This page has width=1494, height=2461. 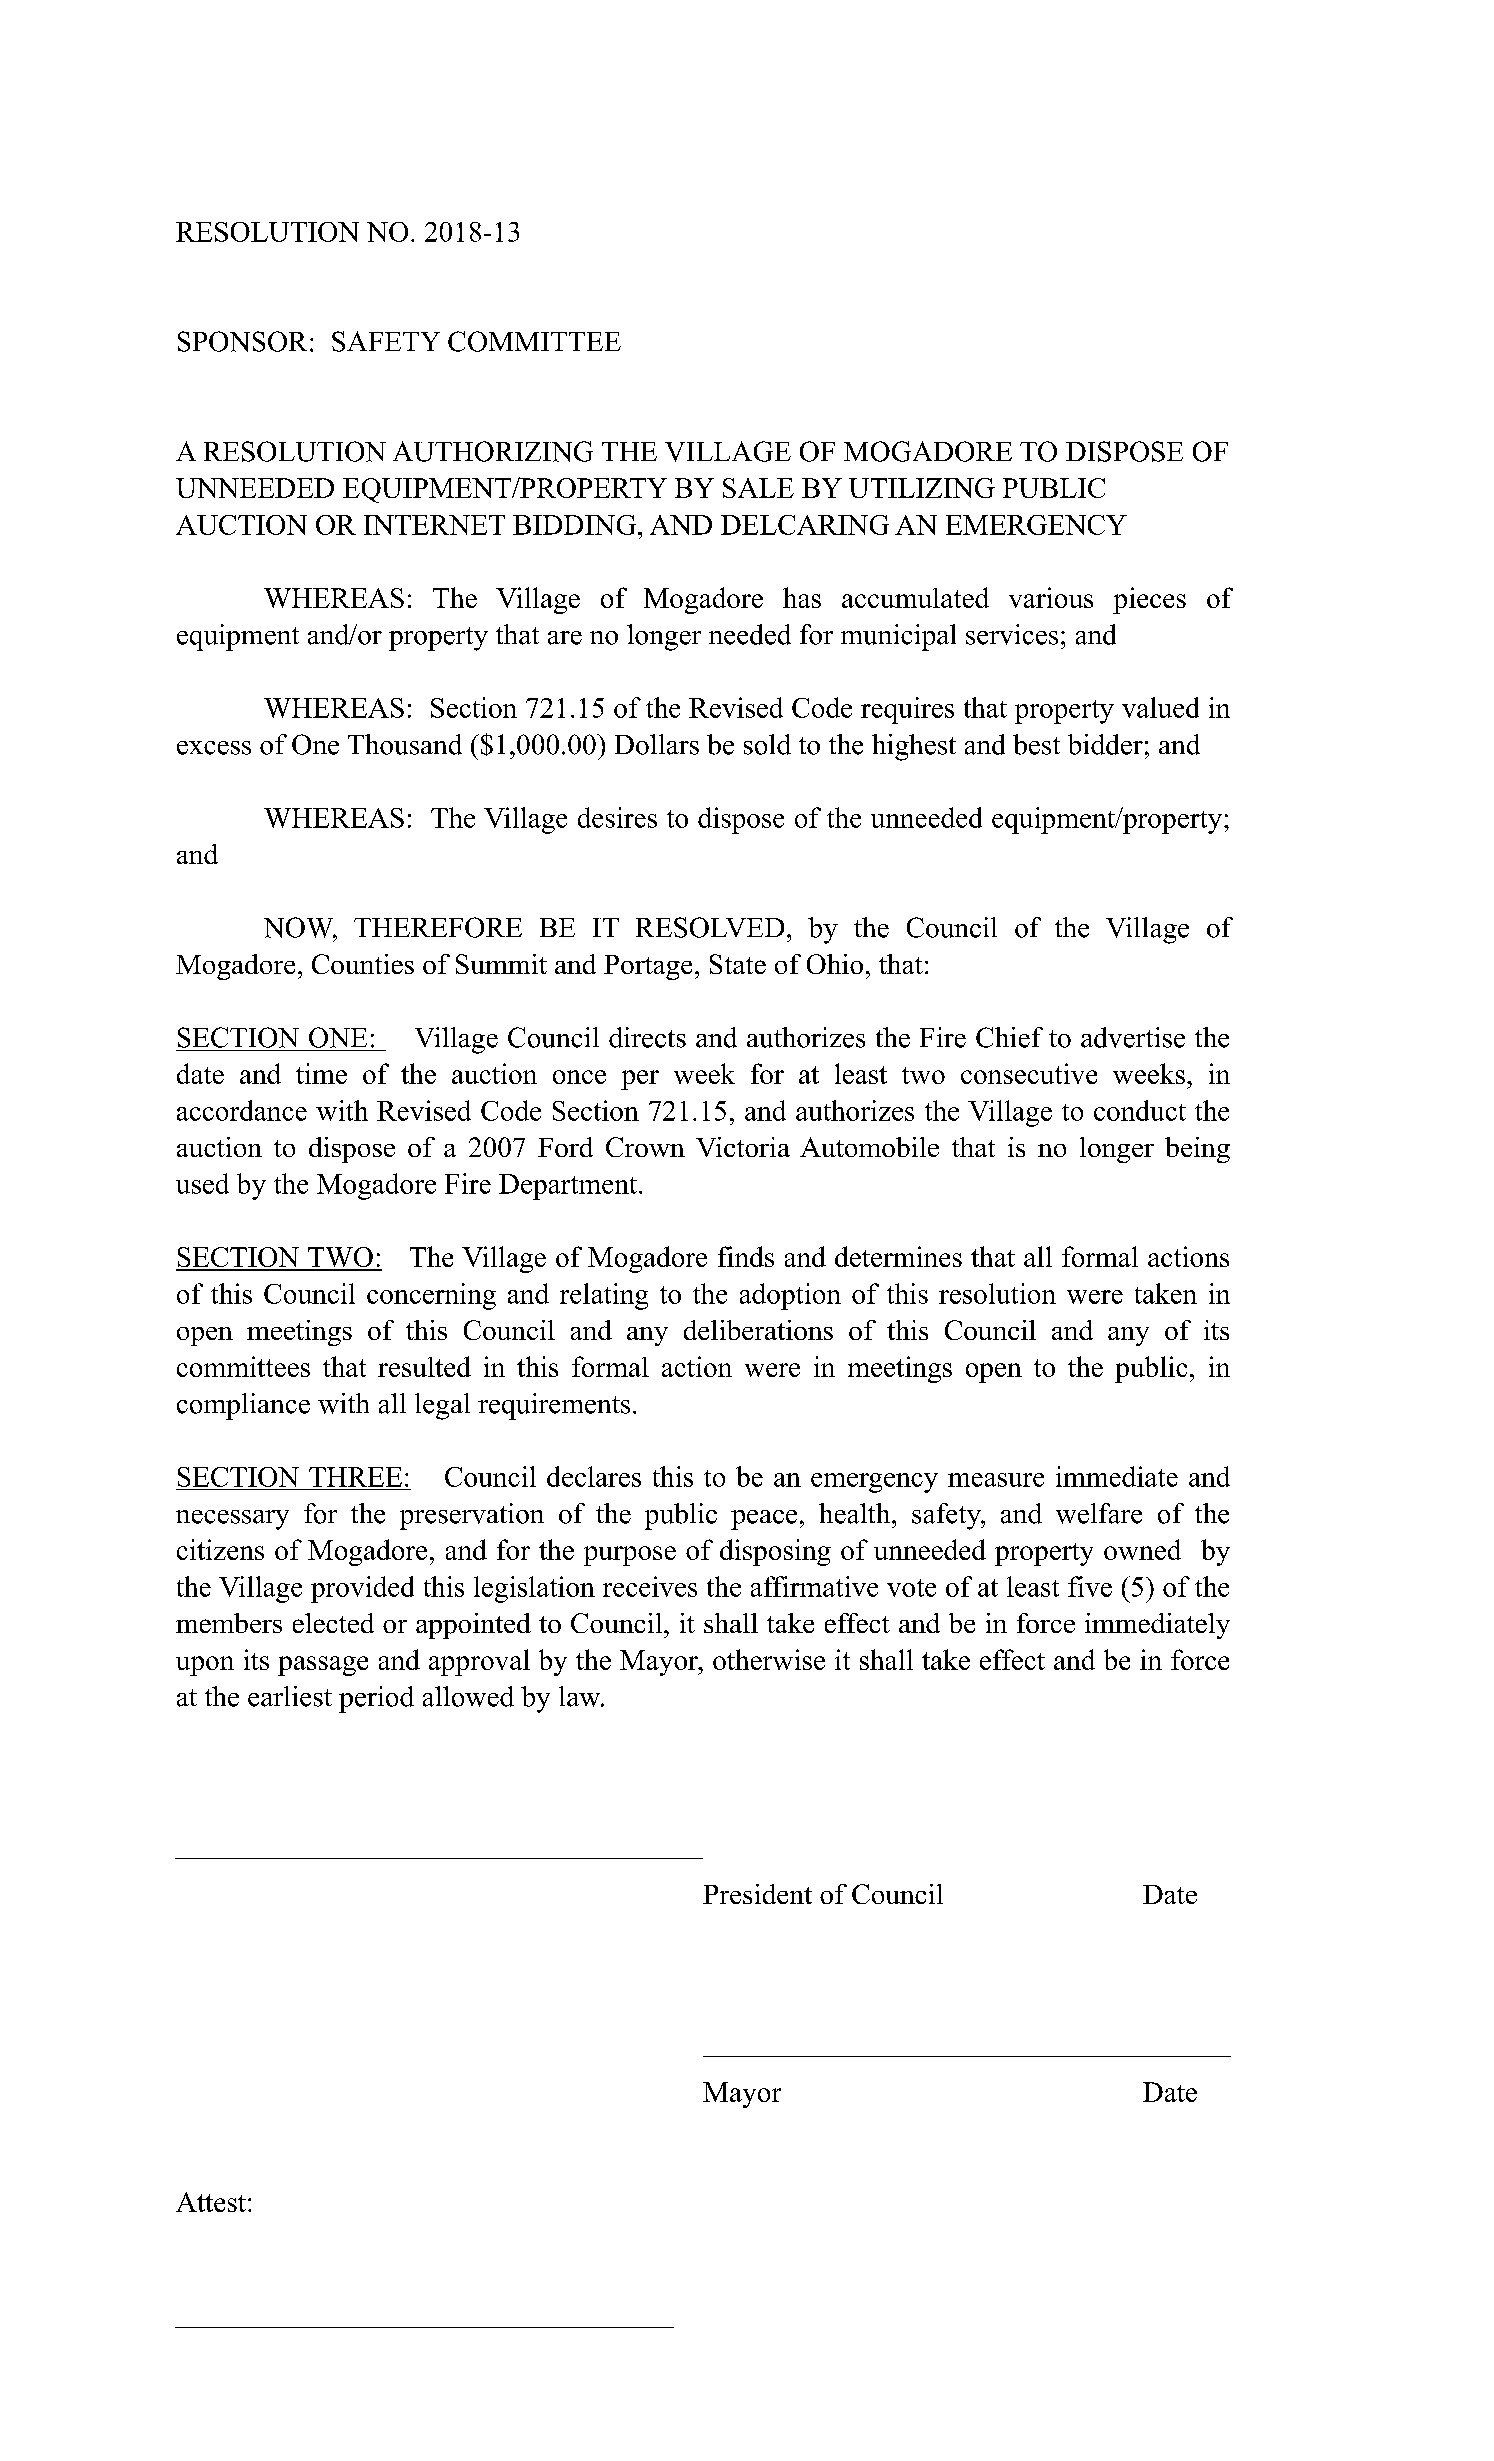 I want to click on SPONSOR, so click(x=242, y=341).
